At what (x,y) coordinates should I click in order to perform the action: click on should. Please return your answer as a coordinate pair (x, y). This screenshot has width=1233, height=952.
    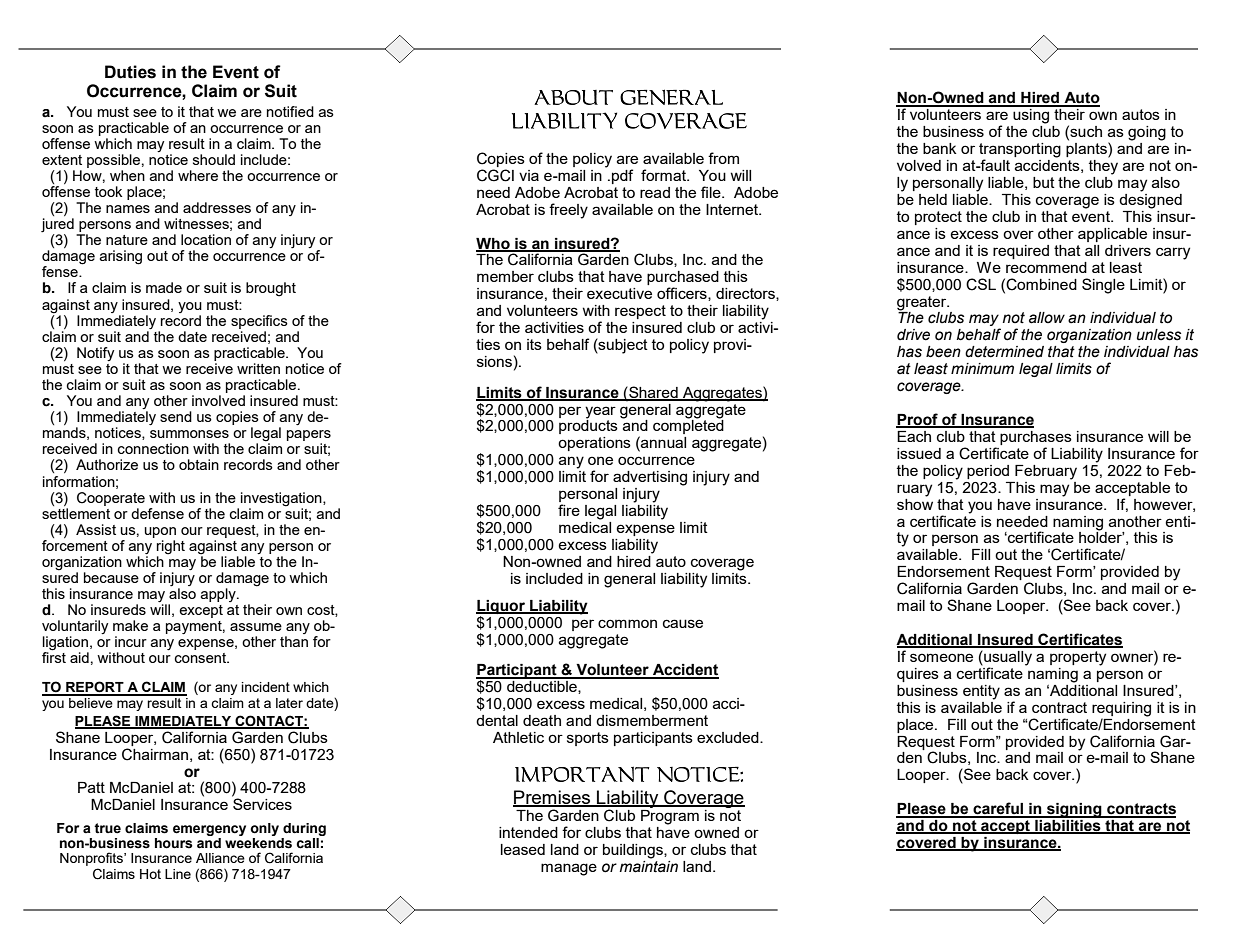
    Looking at the image, I should click on (214, 159).
